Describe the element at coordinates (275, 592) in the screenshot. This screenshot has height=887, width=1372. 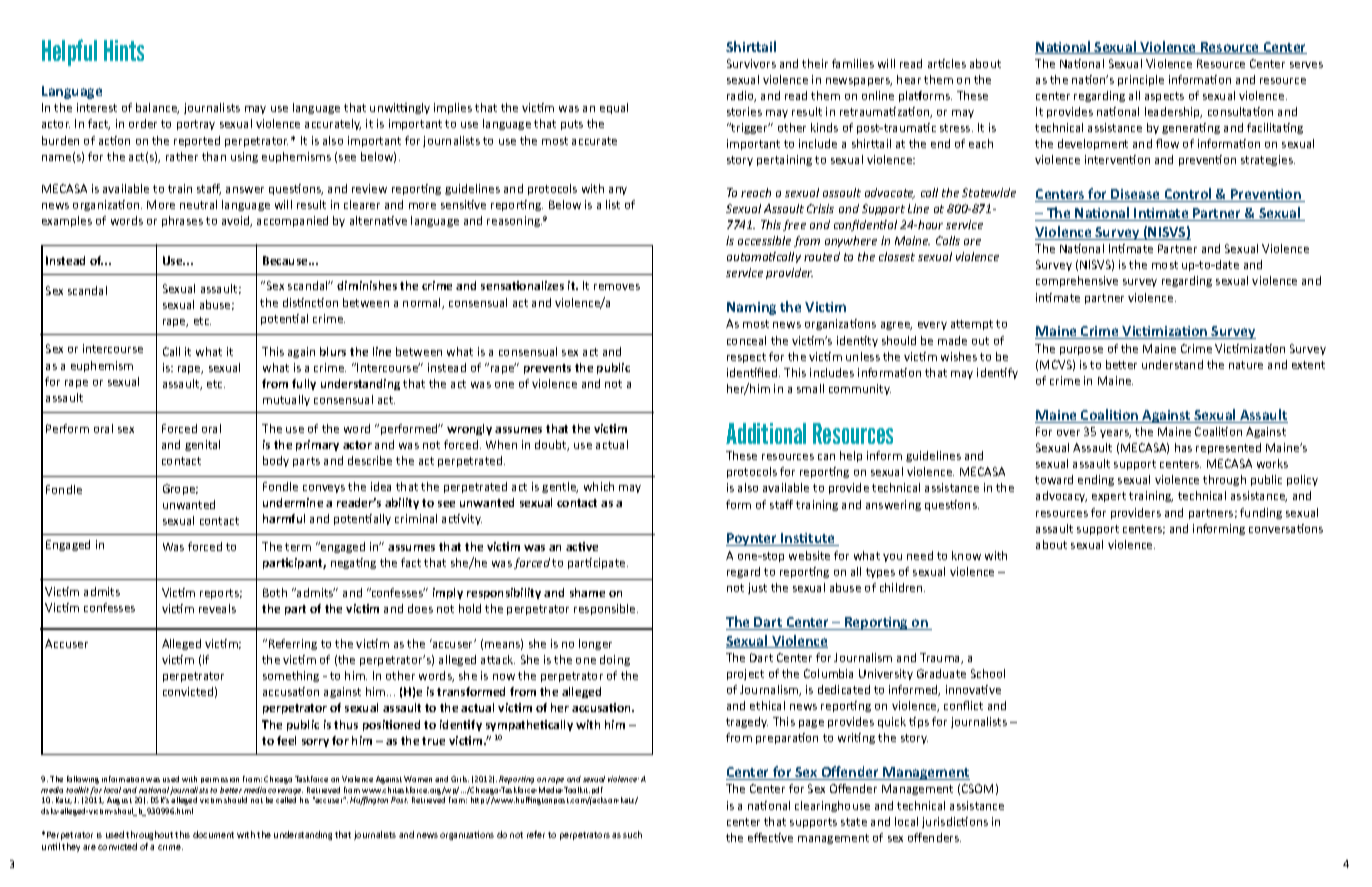
I see `Both` at that location.
